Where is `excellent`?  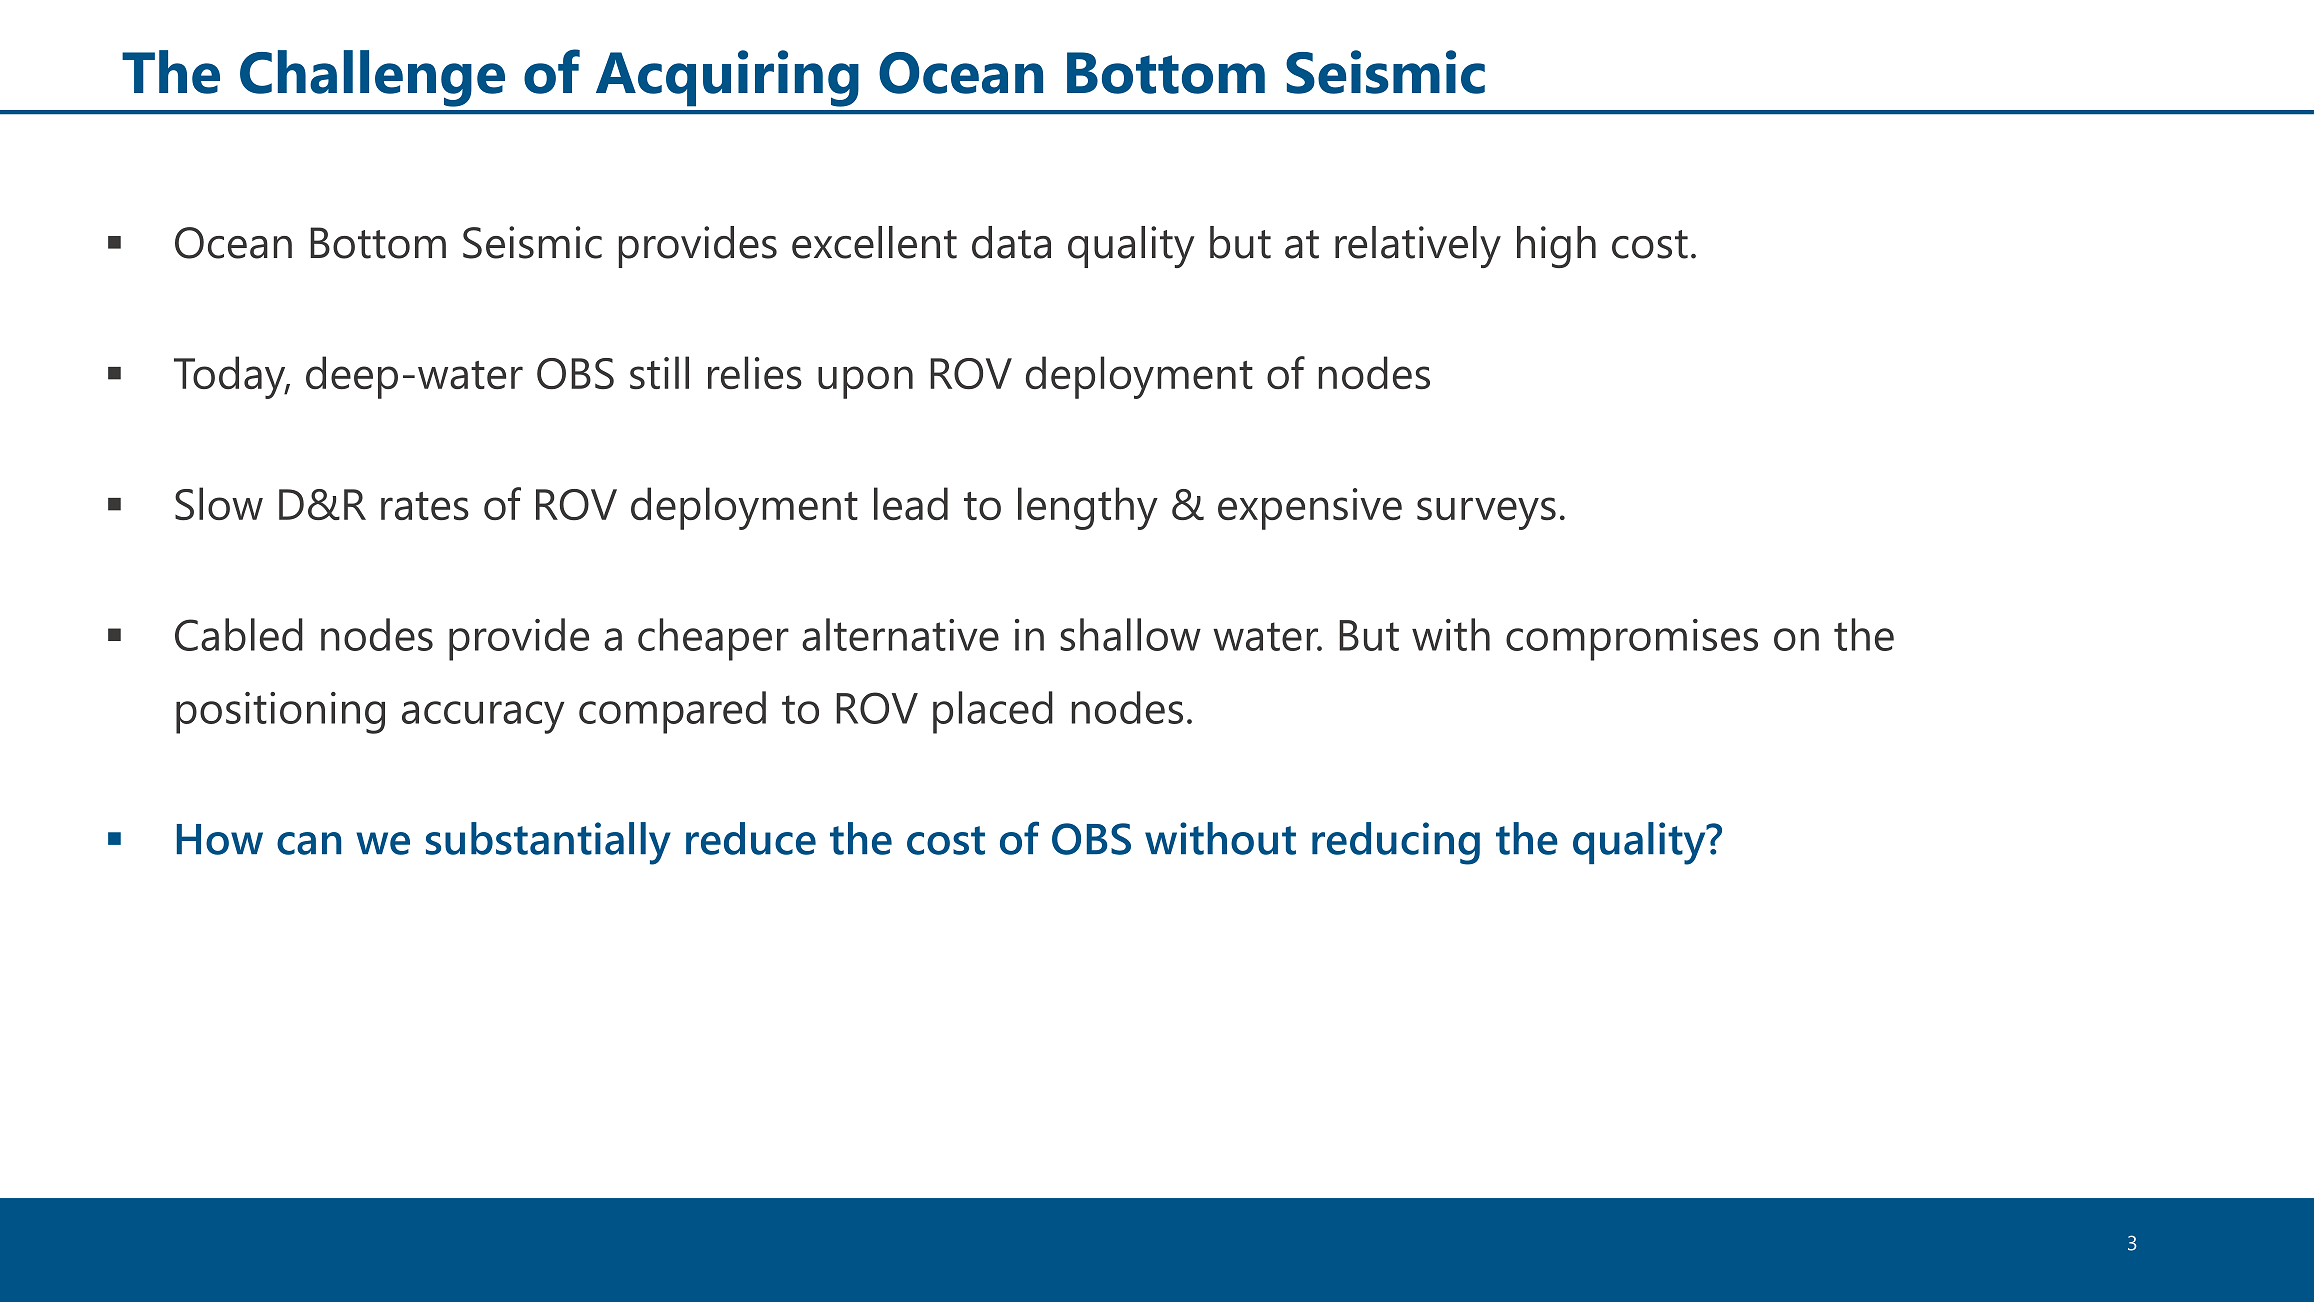
excellent is located at coordinates (874, 242).
